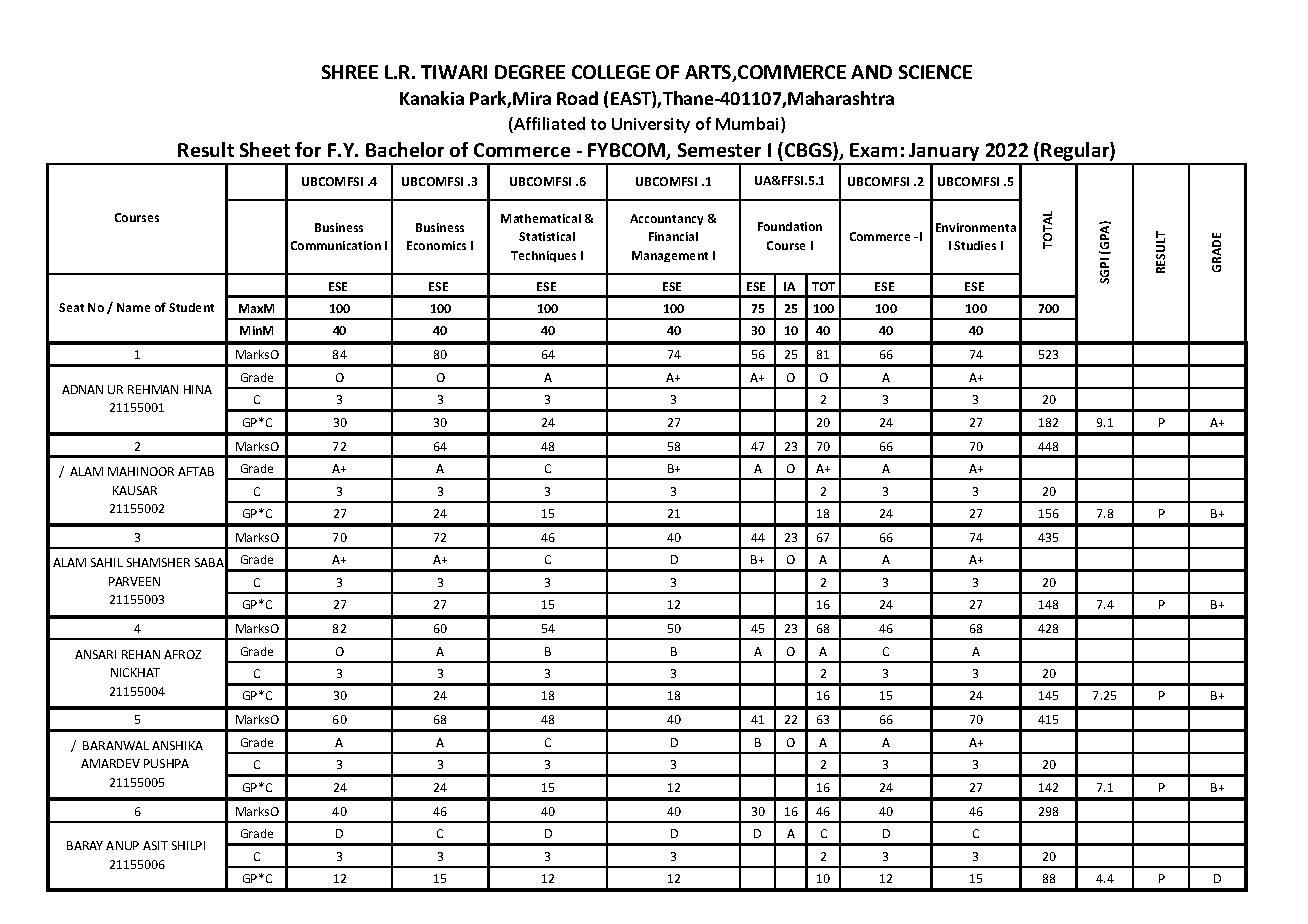 The height and width of the screenshot is (924, 1308). Describe the element at coordinates (95, 654) in the screenshot. I see `ANSARI` at that location.
